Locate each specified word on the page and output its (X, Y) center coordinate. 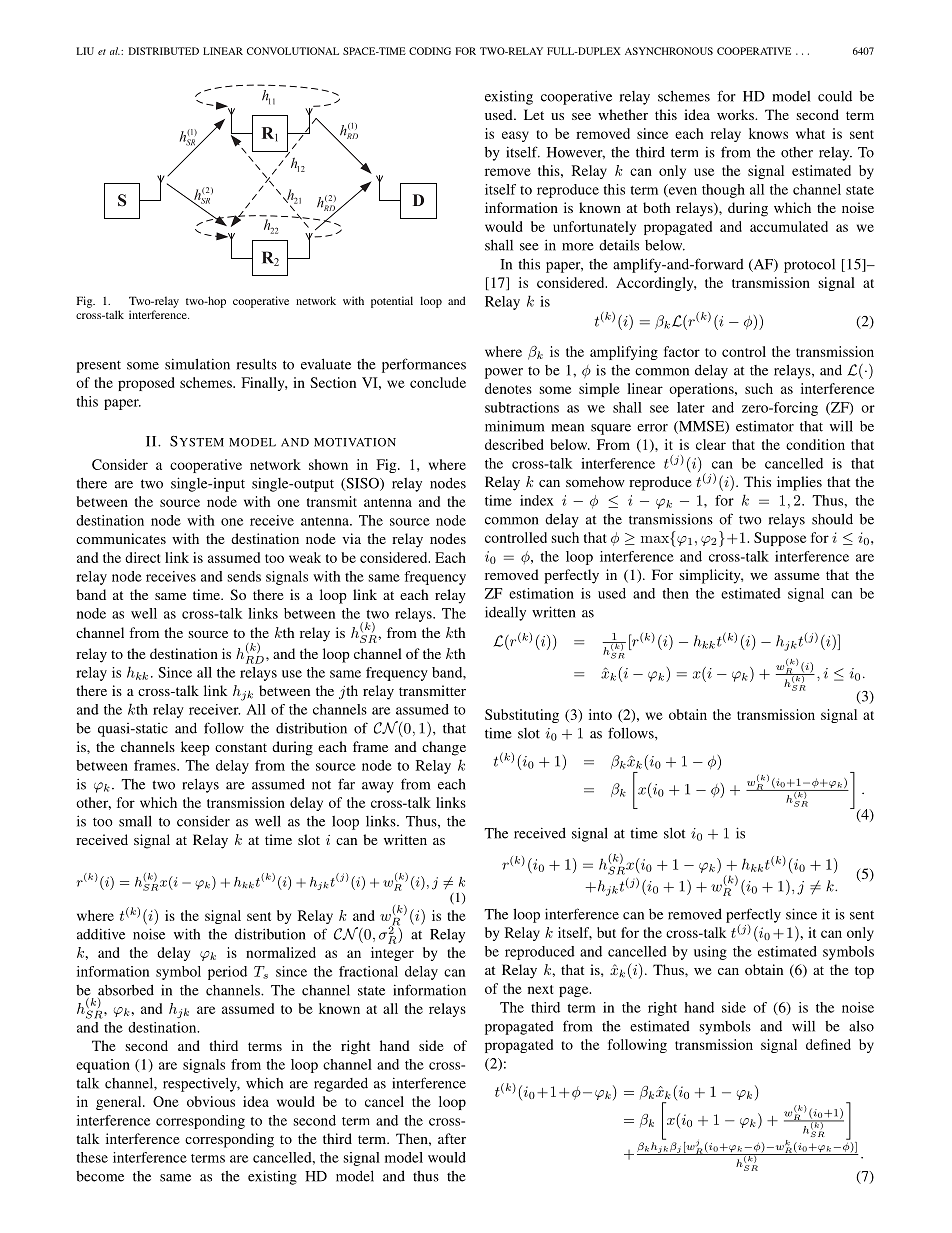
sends (244, 576)
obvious (211, 1101)
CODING (430, 51)
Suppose (780, 539)
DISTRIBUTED (164, 51)
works (736, 114)
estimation (541, 593)
